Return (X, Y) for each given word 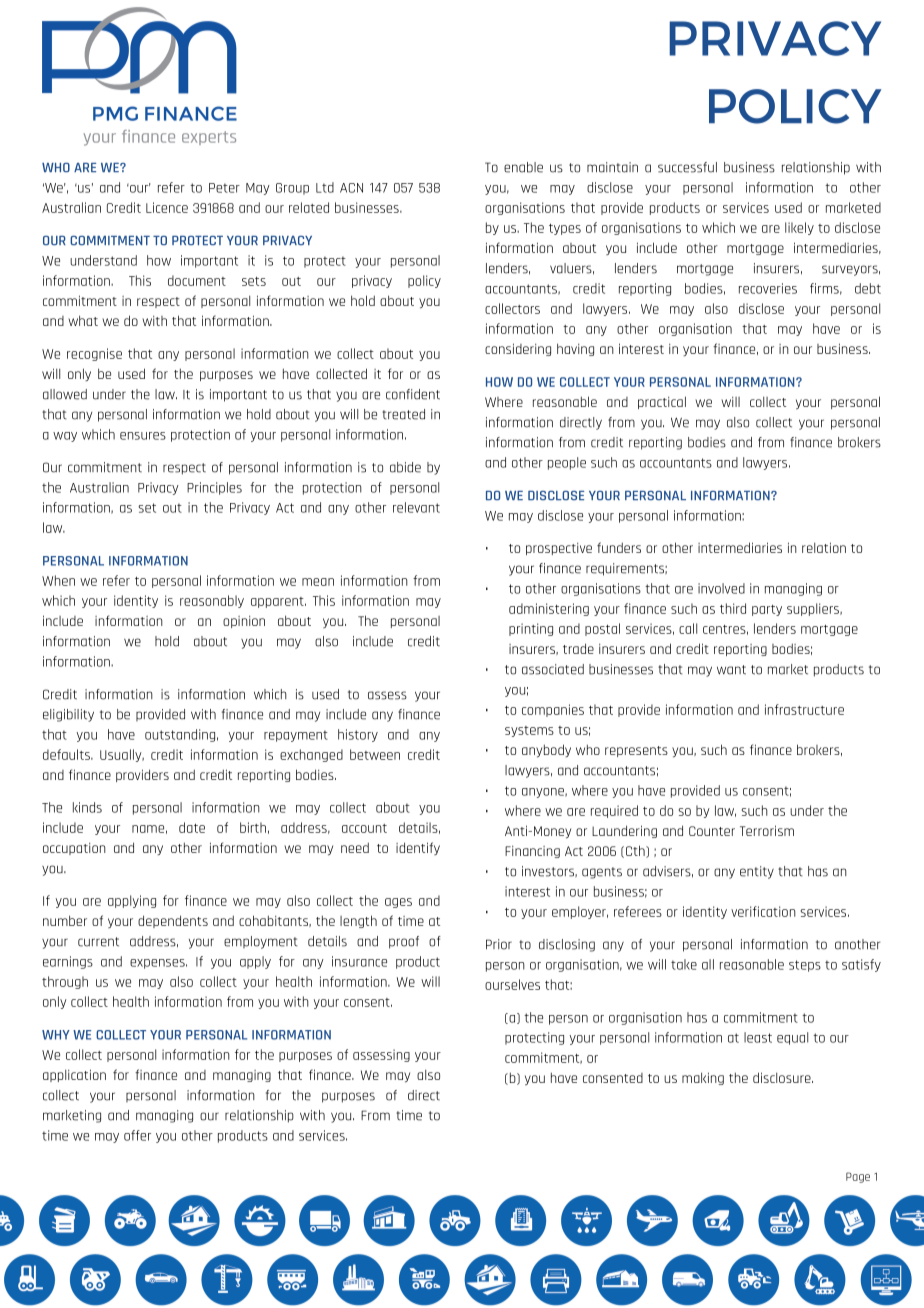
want (731, 670)
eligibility (68, 715)
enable (523, 167)
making (703, 1078)
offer (137, 1135)
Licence (167, 207)
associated (553, 669)
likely (799, 228)
